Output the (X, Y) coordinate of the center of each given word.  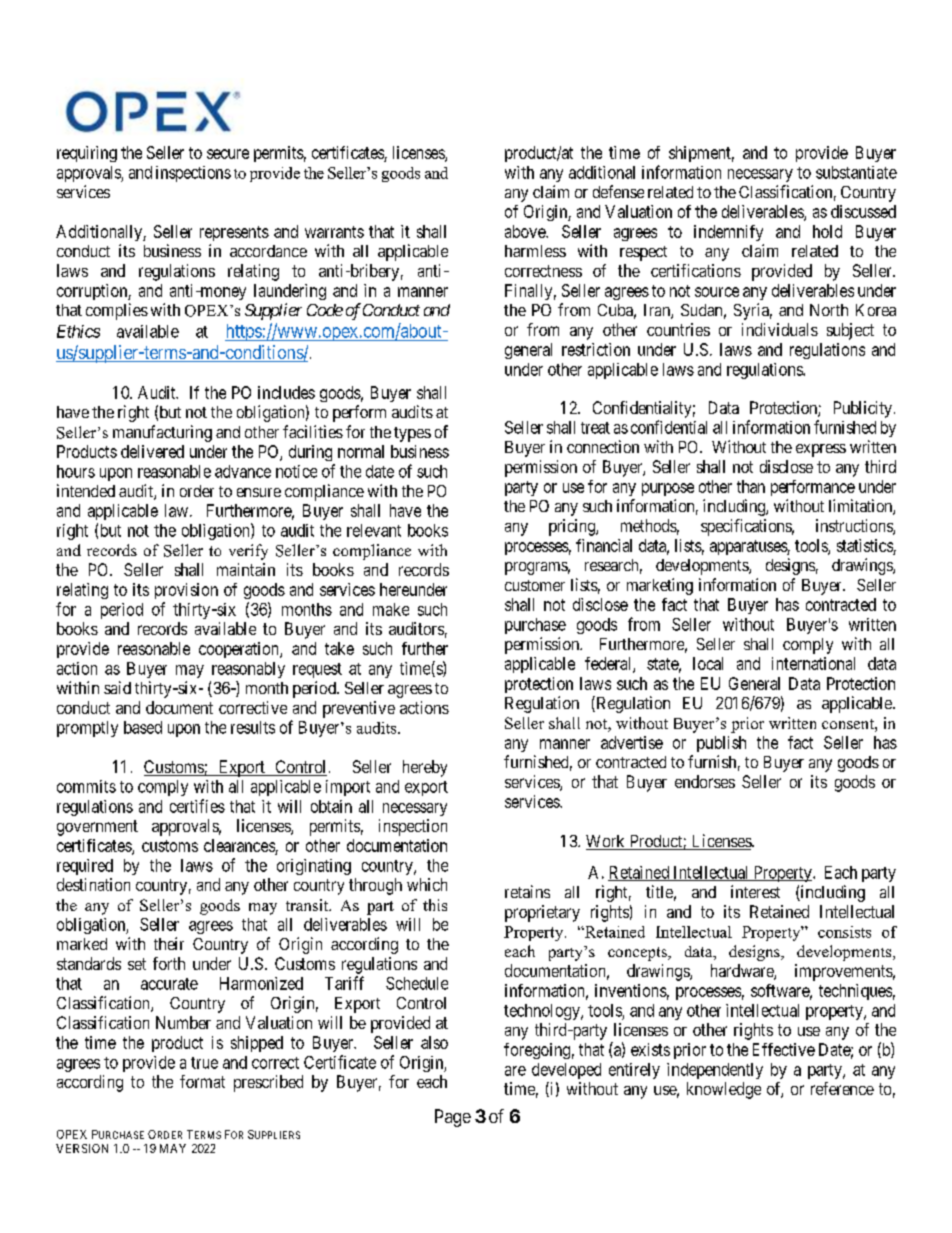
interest (755, 891)
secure (228, 154)
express (821, 450)
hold (827, 231)
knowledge (724, 1090)
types (412, 434)
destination (93, 884)
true (204, 1063)
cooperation (240, 650)
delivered (152, 451)
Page (453, 1118)
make (391, 609)
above (526, 231)
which (427, 884)
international (813, 663)
